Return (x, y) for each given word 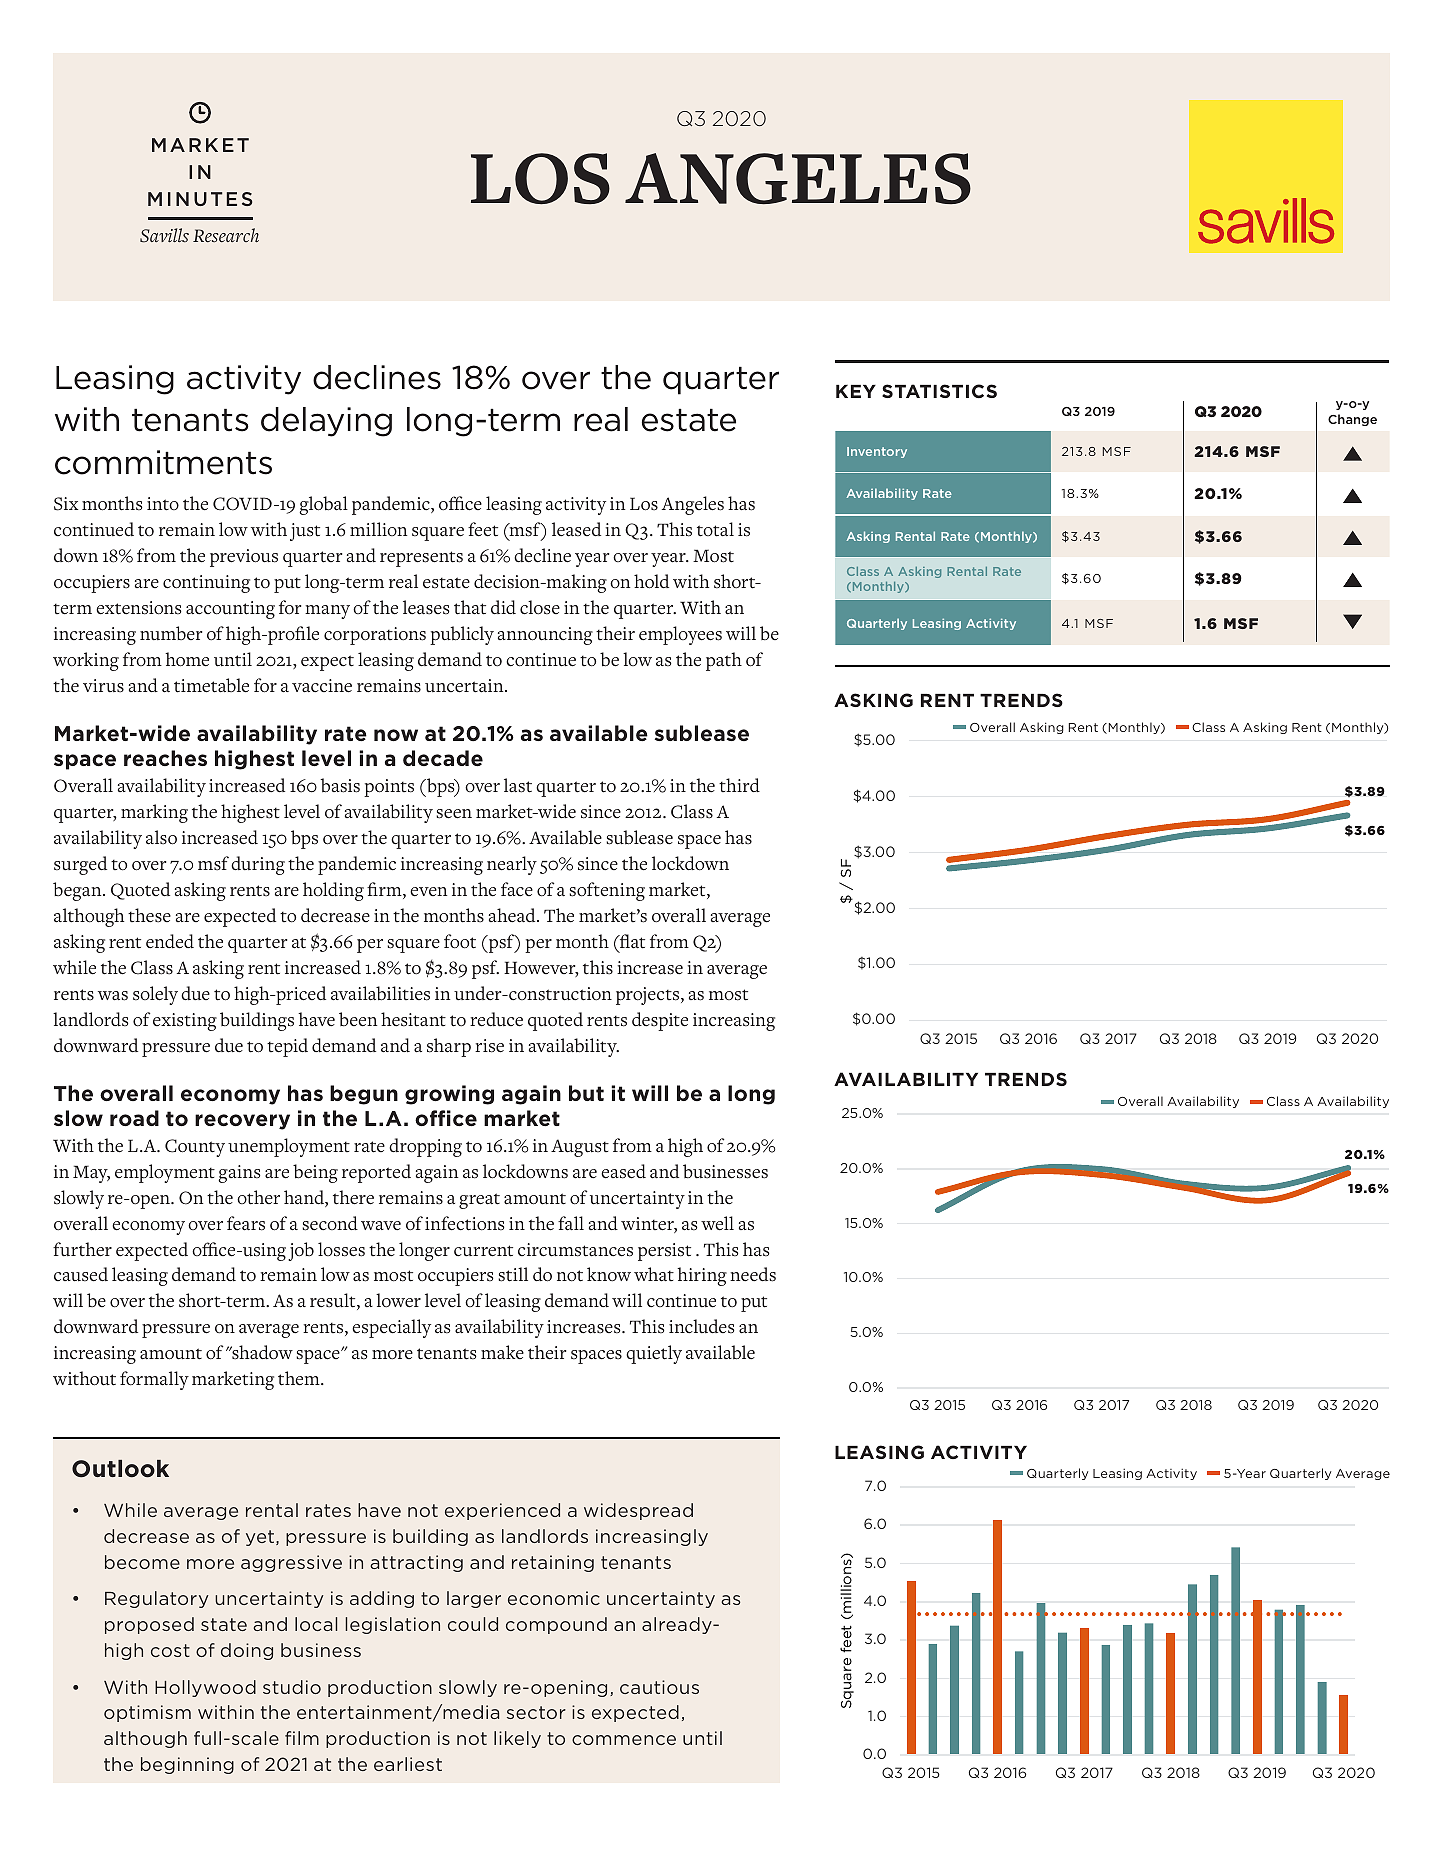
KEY (856, 391)
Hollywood (205, 1688)
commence (624, 1740)
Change (1352, 420)
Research (226, 235)
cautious (659, 1687)
